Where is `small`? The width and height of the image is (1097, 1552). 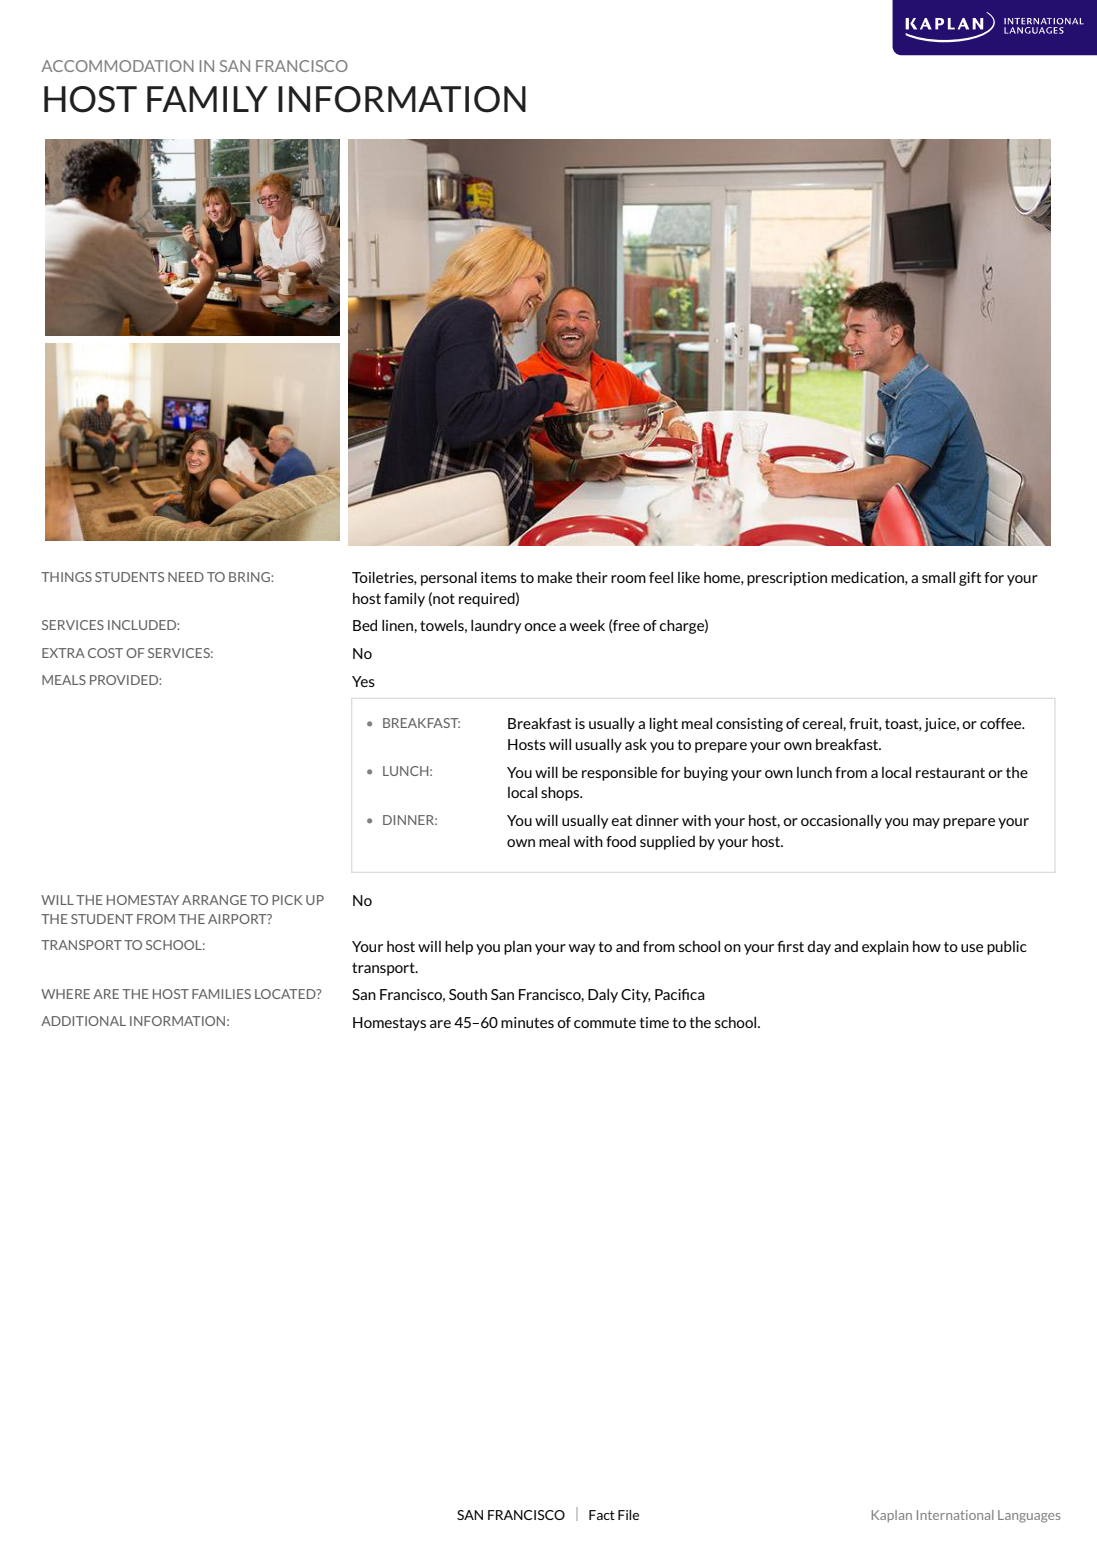
small is located at coordinates (938, 577).
